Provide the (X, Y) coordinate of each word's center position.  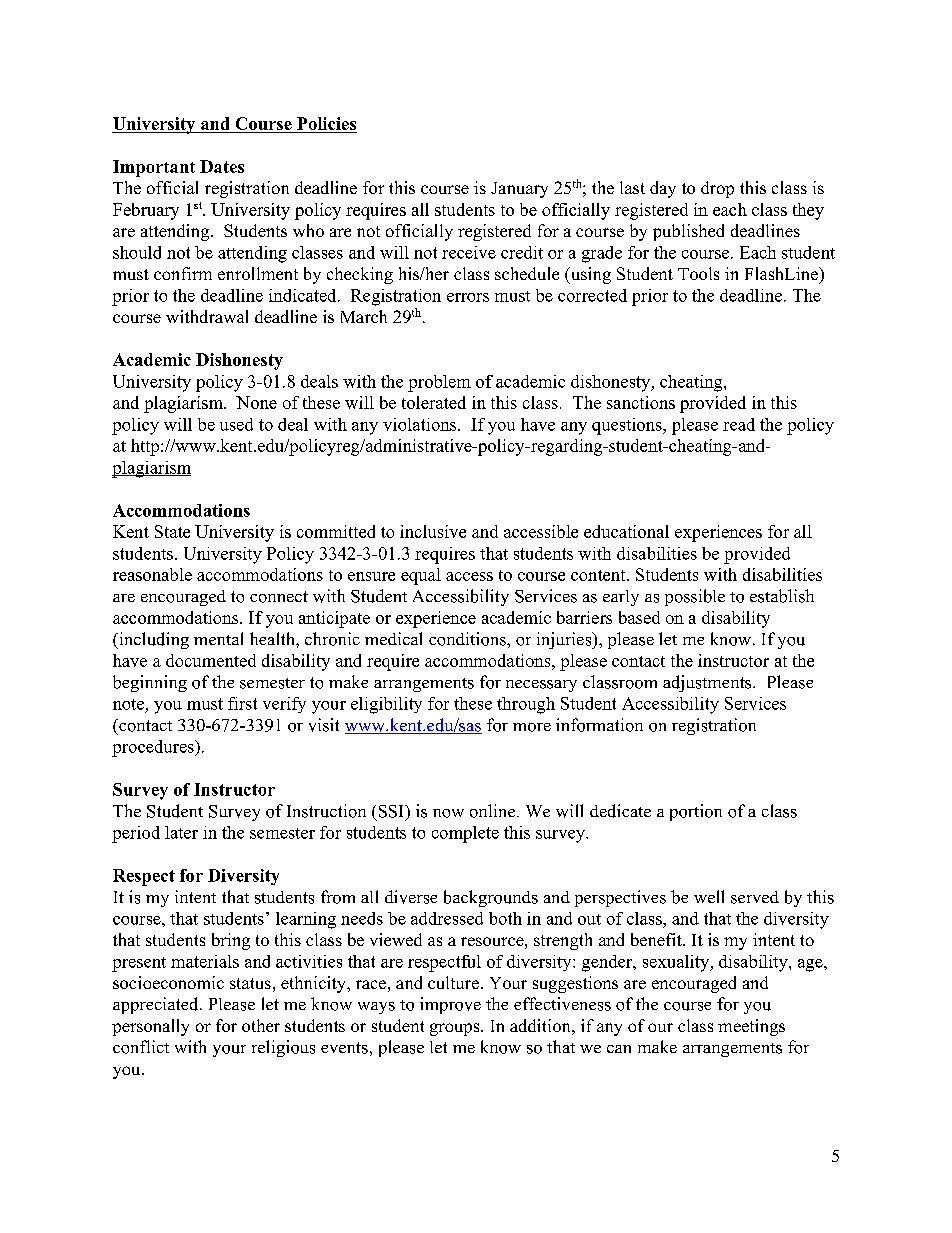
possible (695, 597)
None (256, 402)
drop (717, 189)
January (519, 190)
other (261, 1025)
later (181, 832)
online (494, 811)
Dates (222, 166)
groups (456, 1029)
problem (439, 383)
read (739, 424)
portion (696, 812)
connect (279, 597)
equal (421, 576)
